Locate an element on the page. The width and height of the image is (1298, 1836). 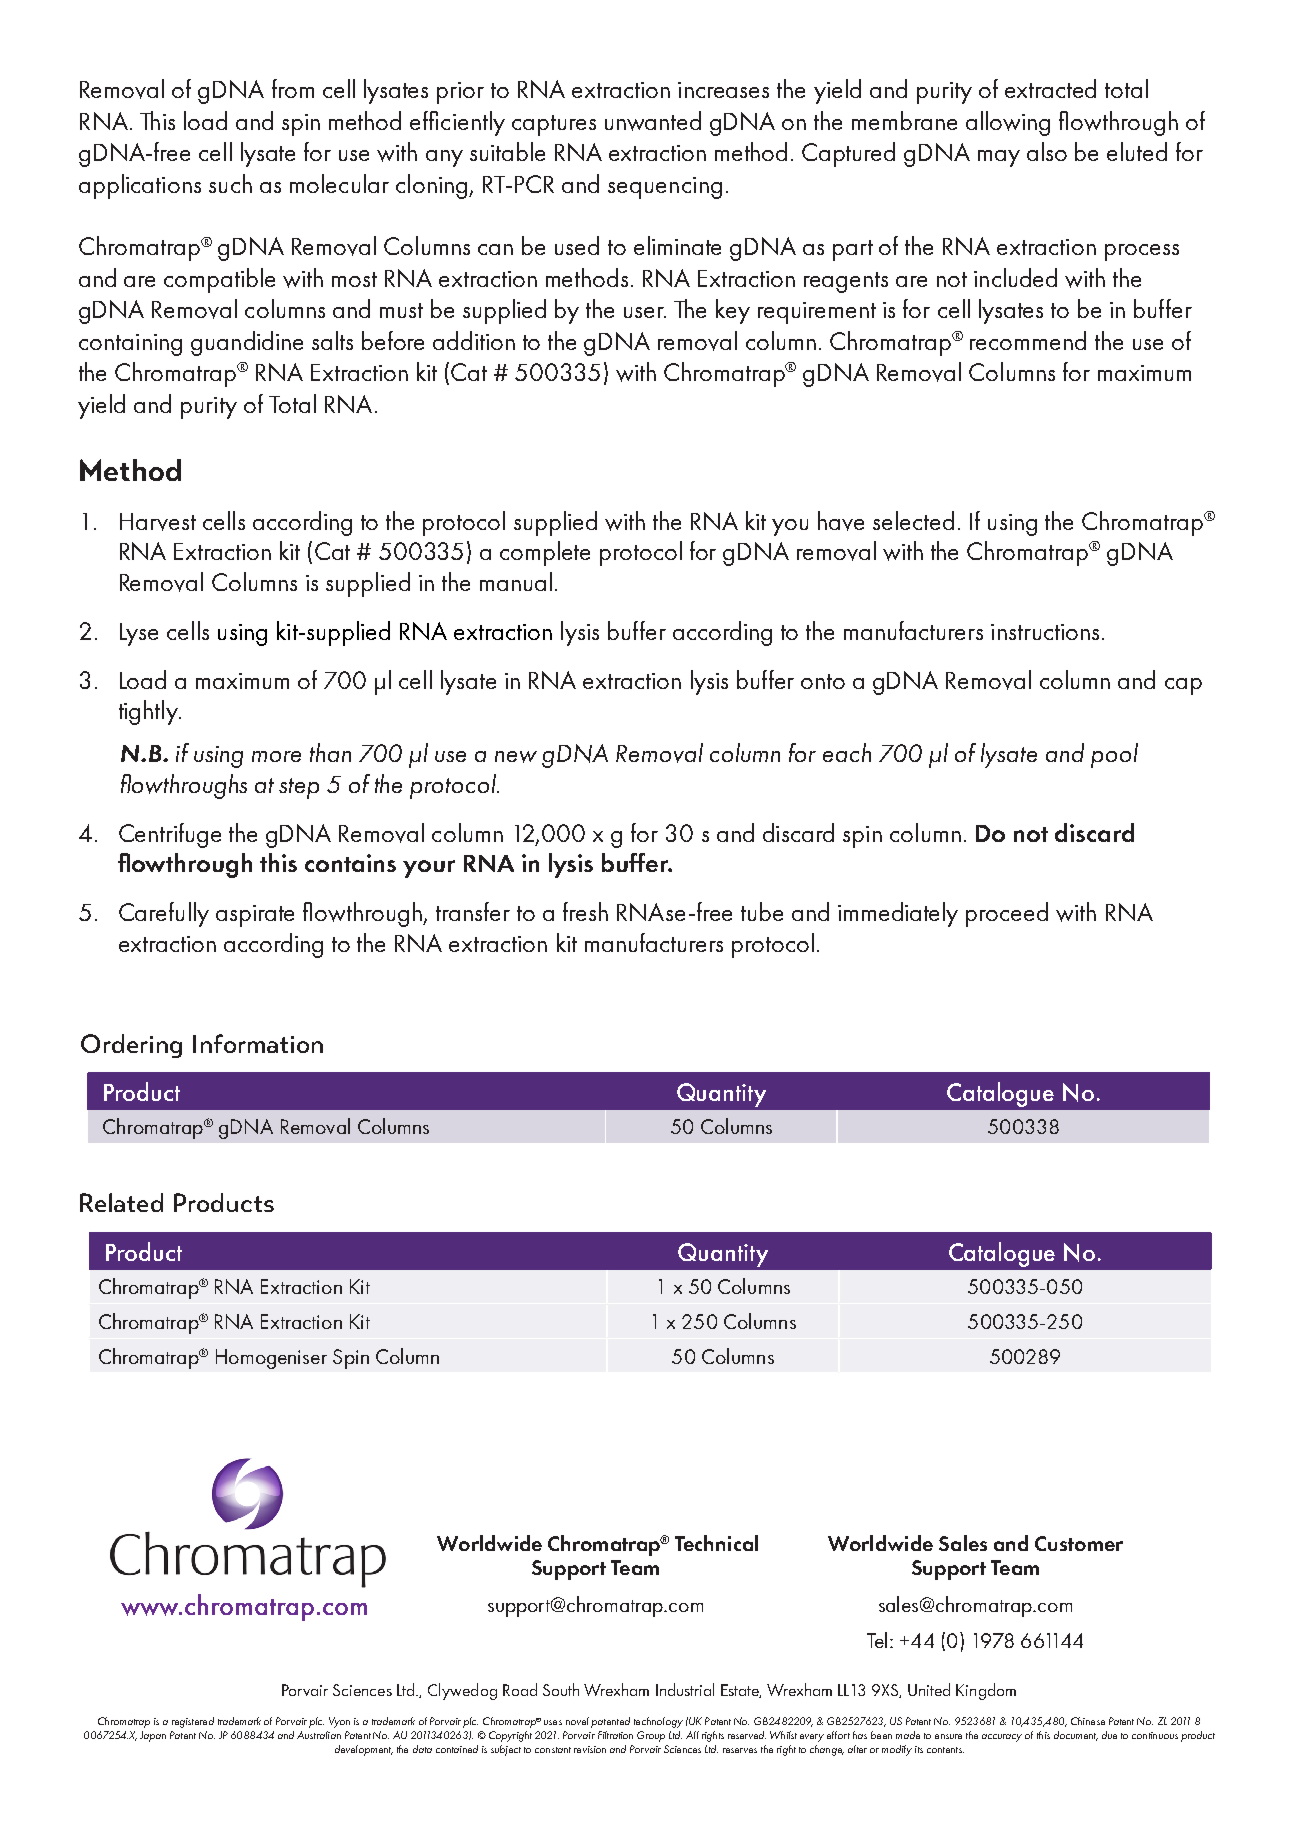
fresh is located at coordinates (585, 911).
